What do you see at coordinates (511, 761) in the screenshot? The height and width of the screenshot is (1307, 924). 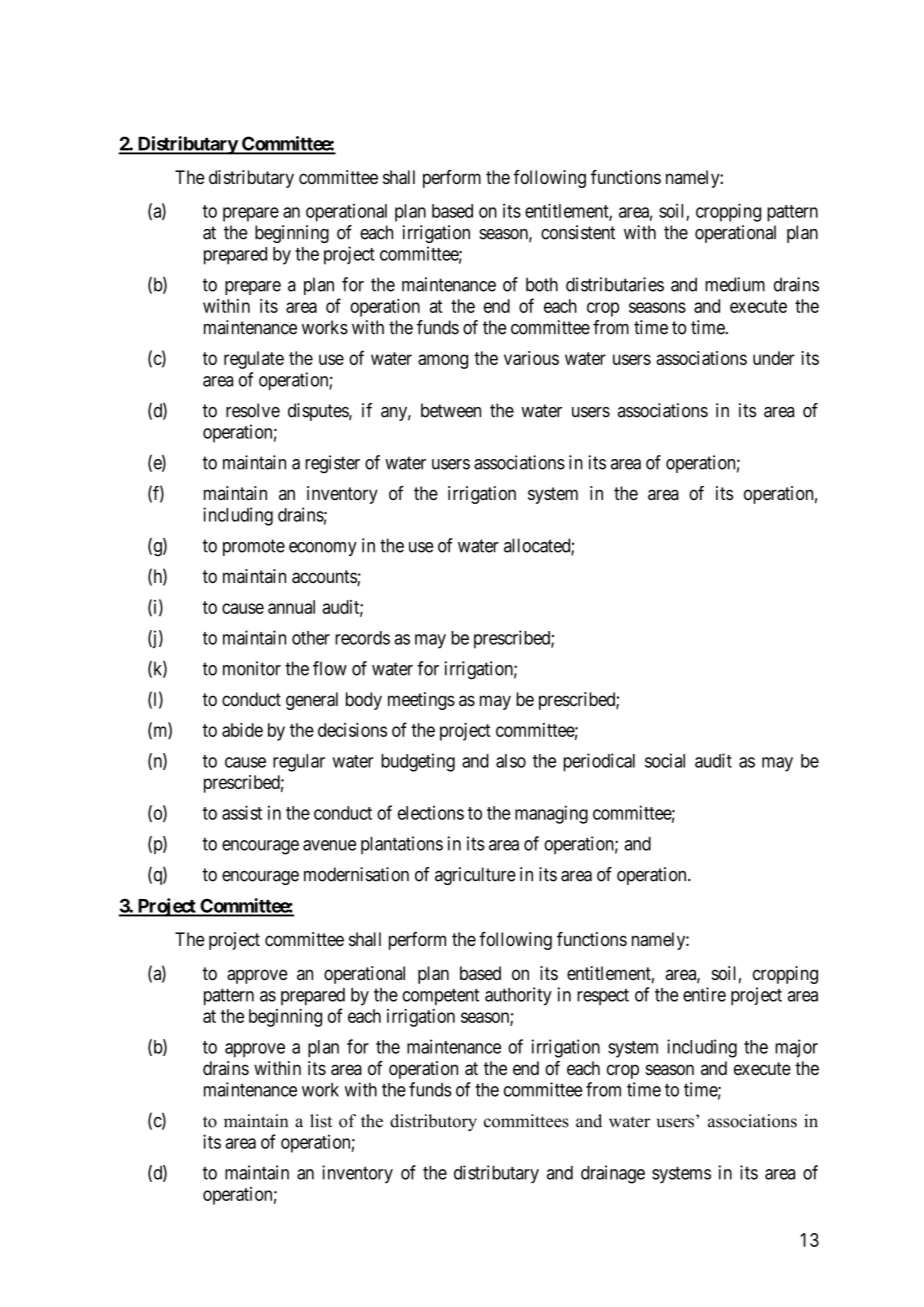 I see `also` at bounding box center [511, 761].
